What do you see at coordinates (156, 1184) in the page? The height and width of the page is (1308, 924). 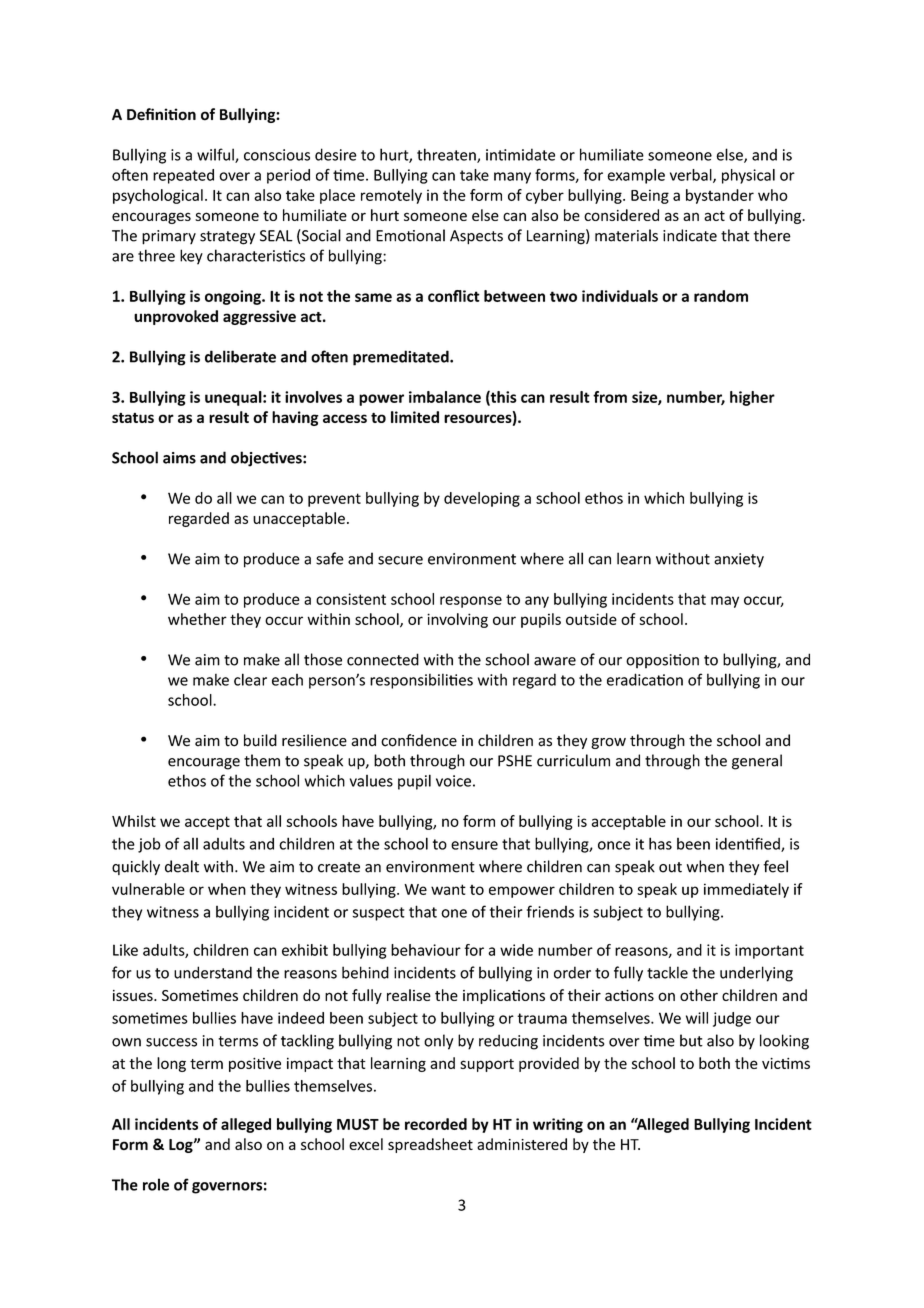 I see `role` at bounding box center [156, 1184].
